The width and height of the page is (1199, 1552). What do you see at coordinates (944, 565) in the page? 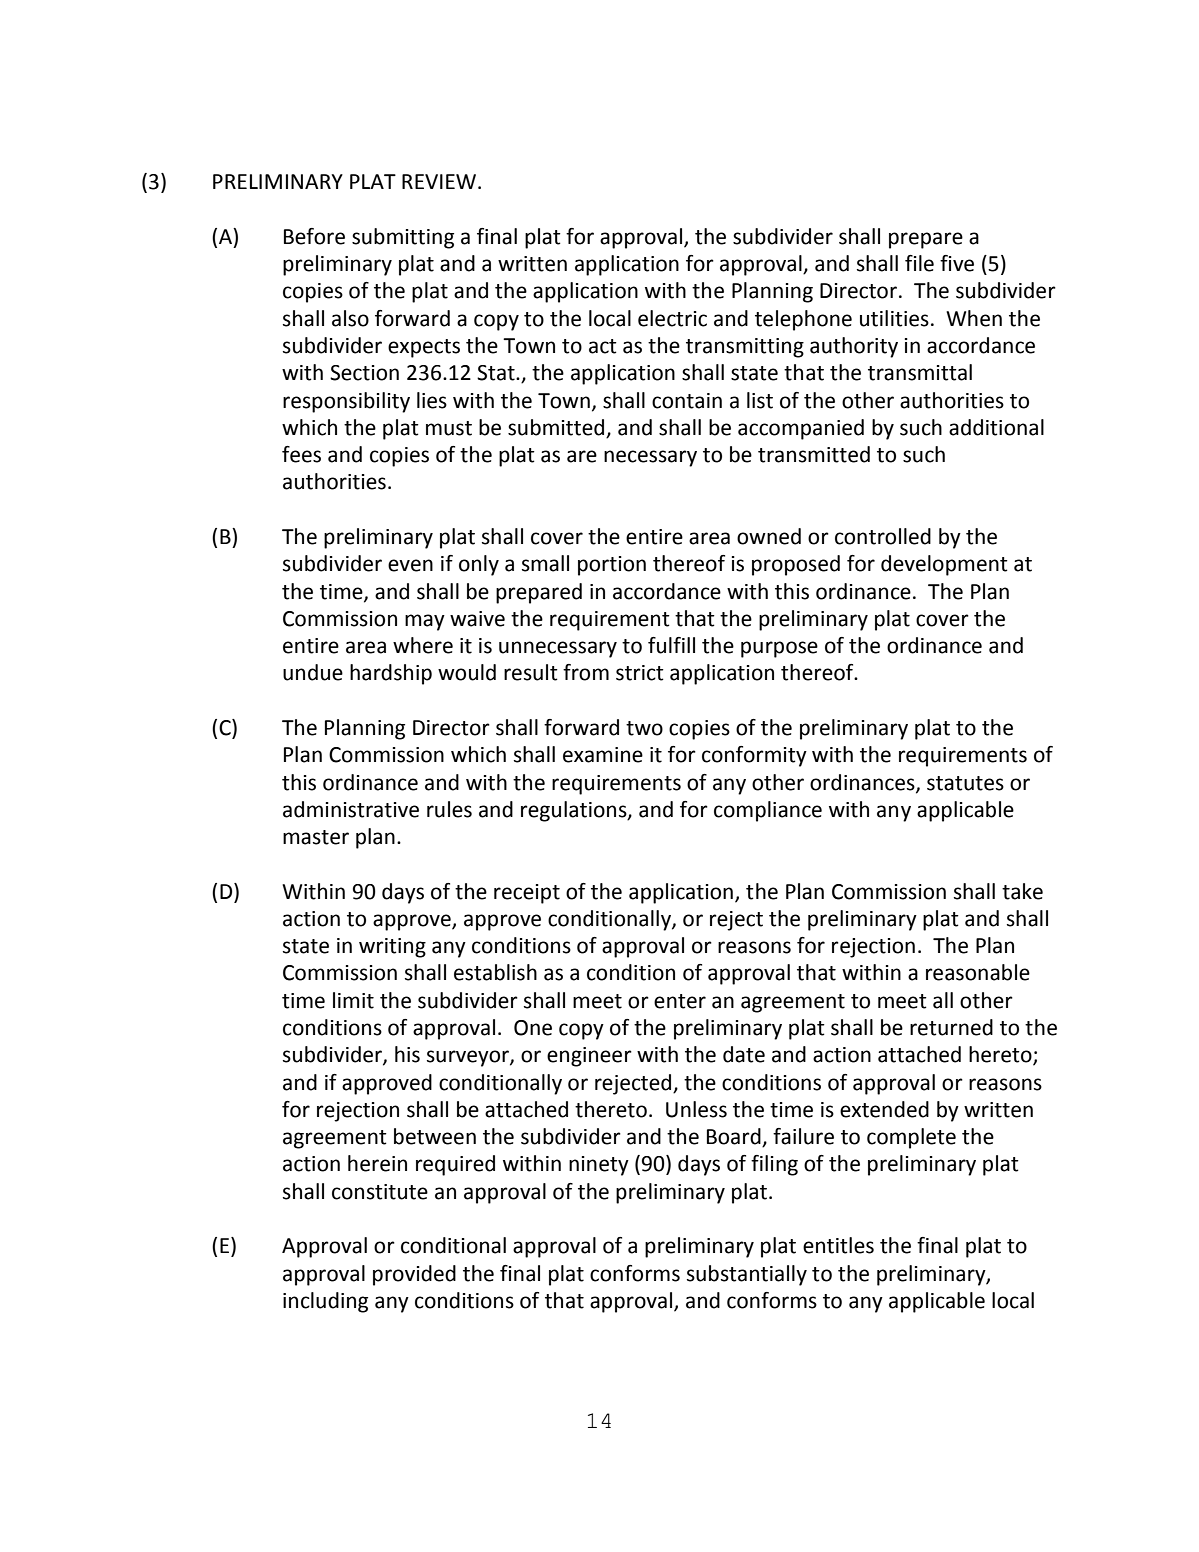
I see `development` at bounding box center [944, 565].
